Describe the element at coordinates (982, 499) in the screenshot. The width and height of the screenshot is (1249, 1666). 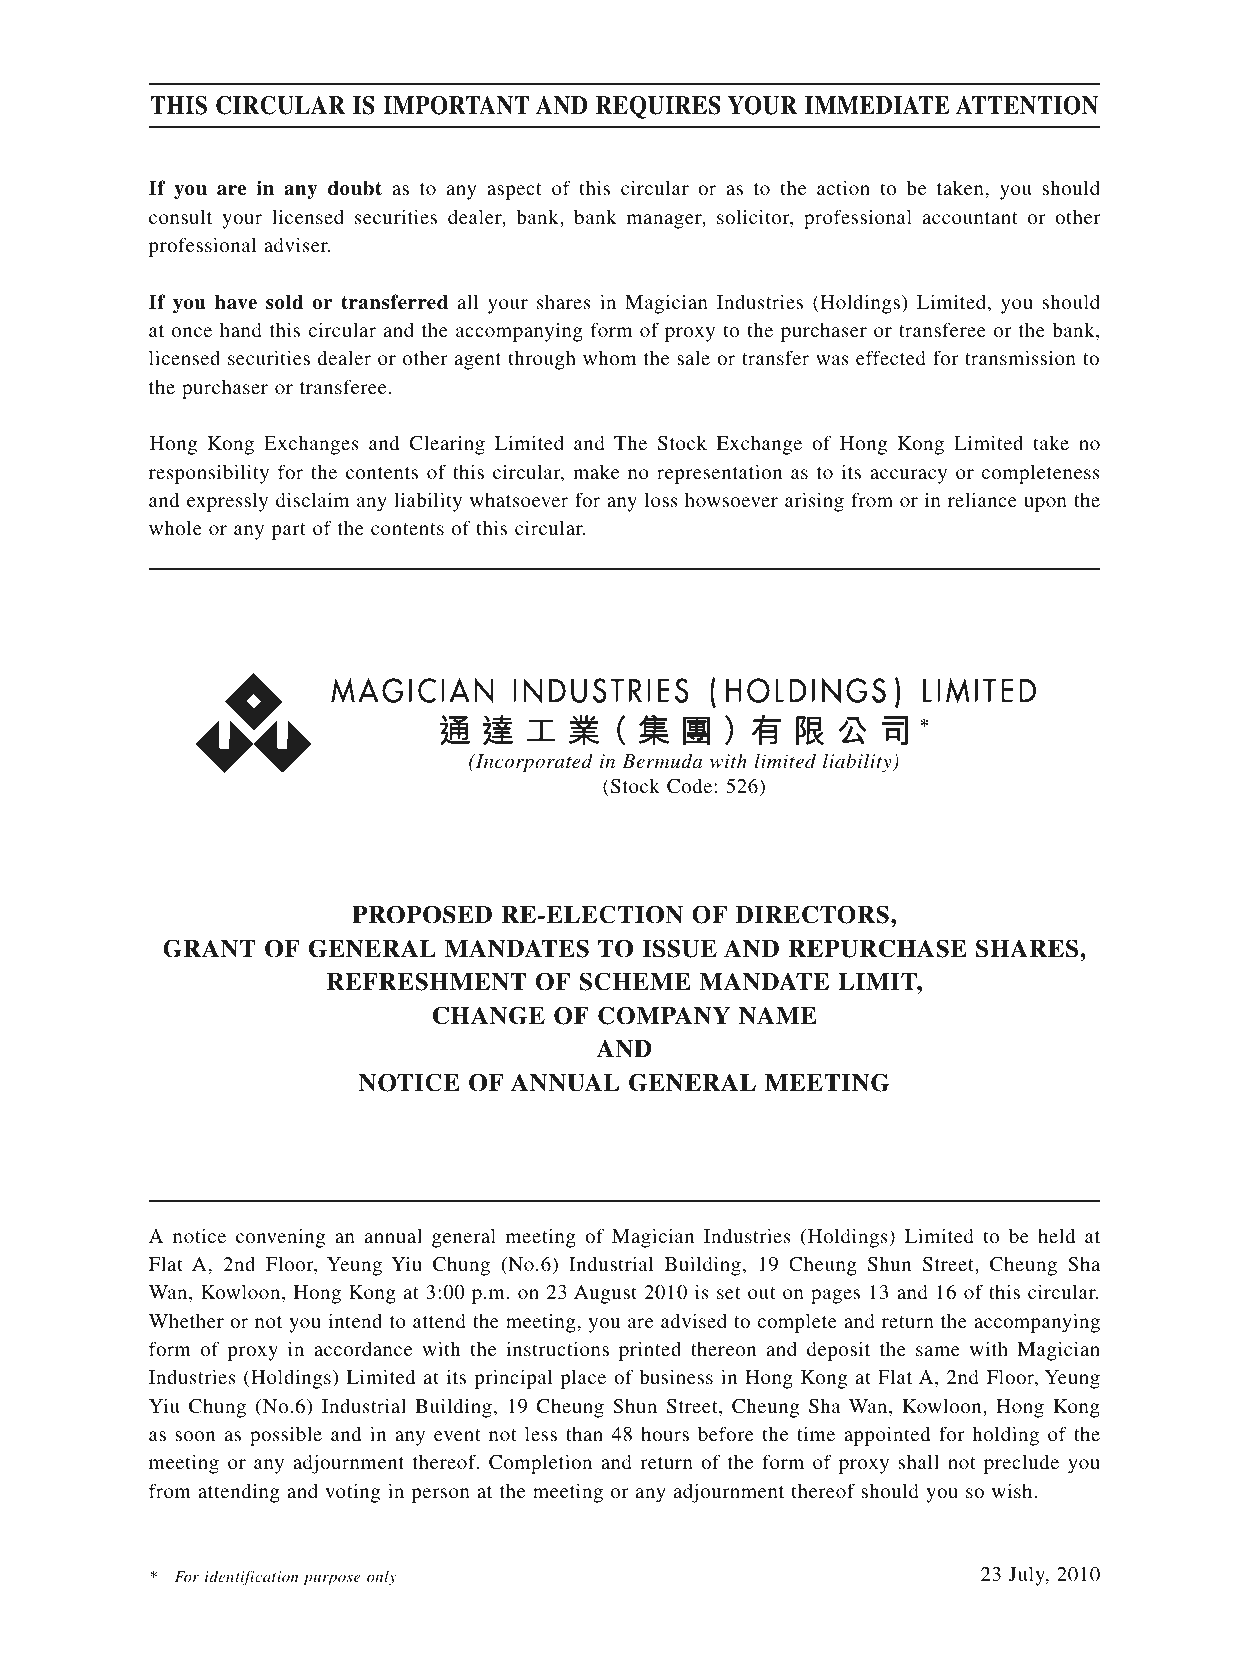
I see `reliance` at that location.
